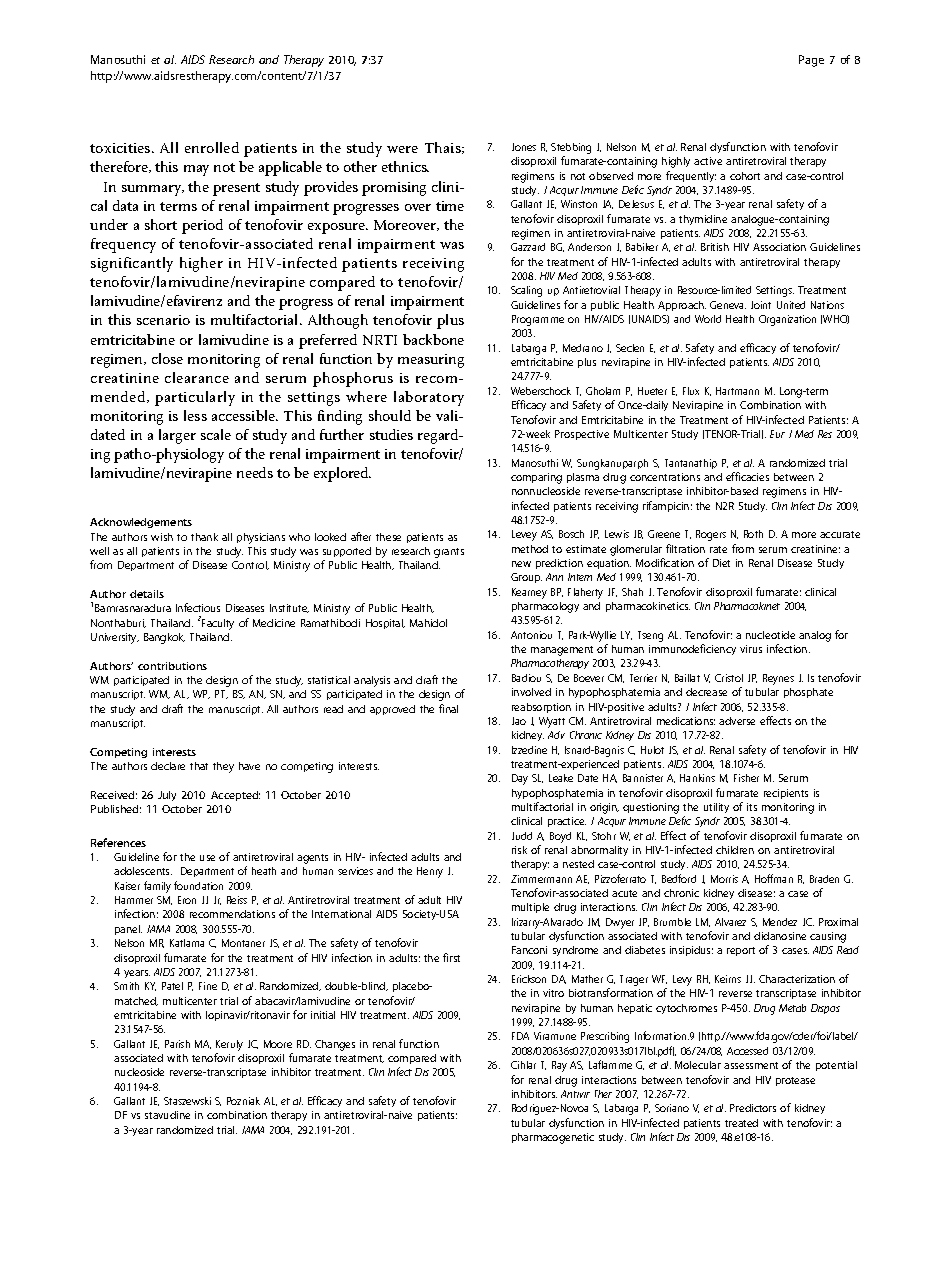 The image size is (952, 1270). I want to click on details, so click(147, 594).
